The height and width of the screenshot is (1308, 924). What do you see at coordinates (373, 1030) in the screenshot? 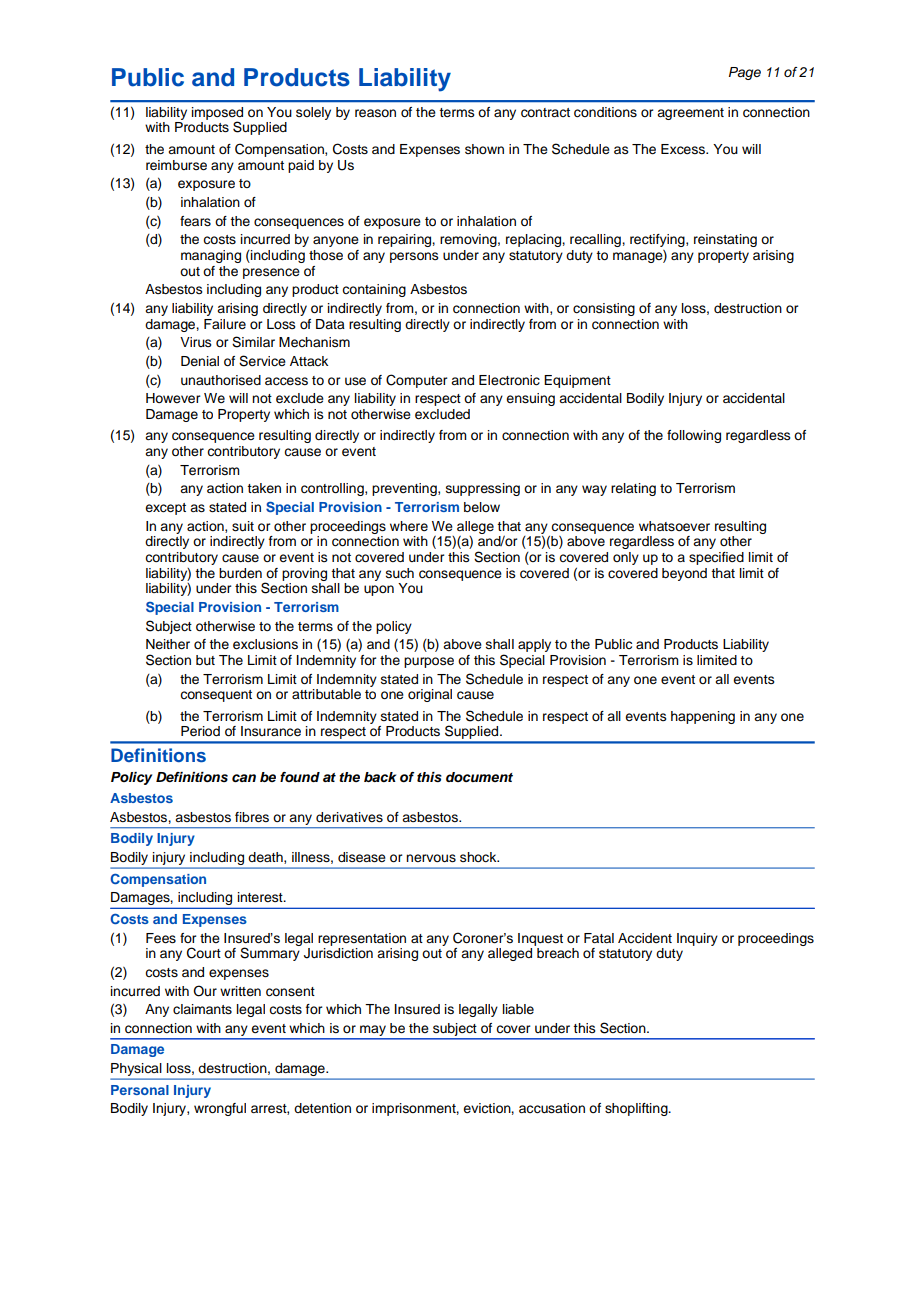
I see `may` at bounding box center [373, 1030].
